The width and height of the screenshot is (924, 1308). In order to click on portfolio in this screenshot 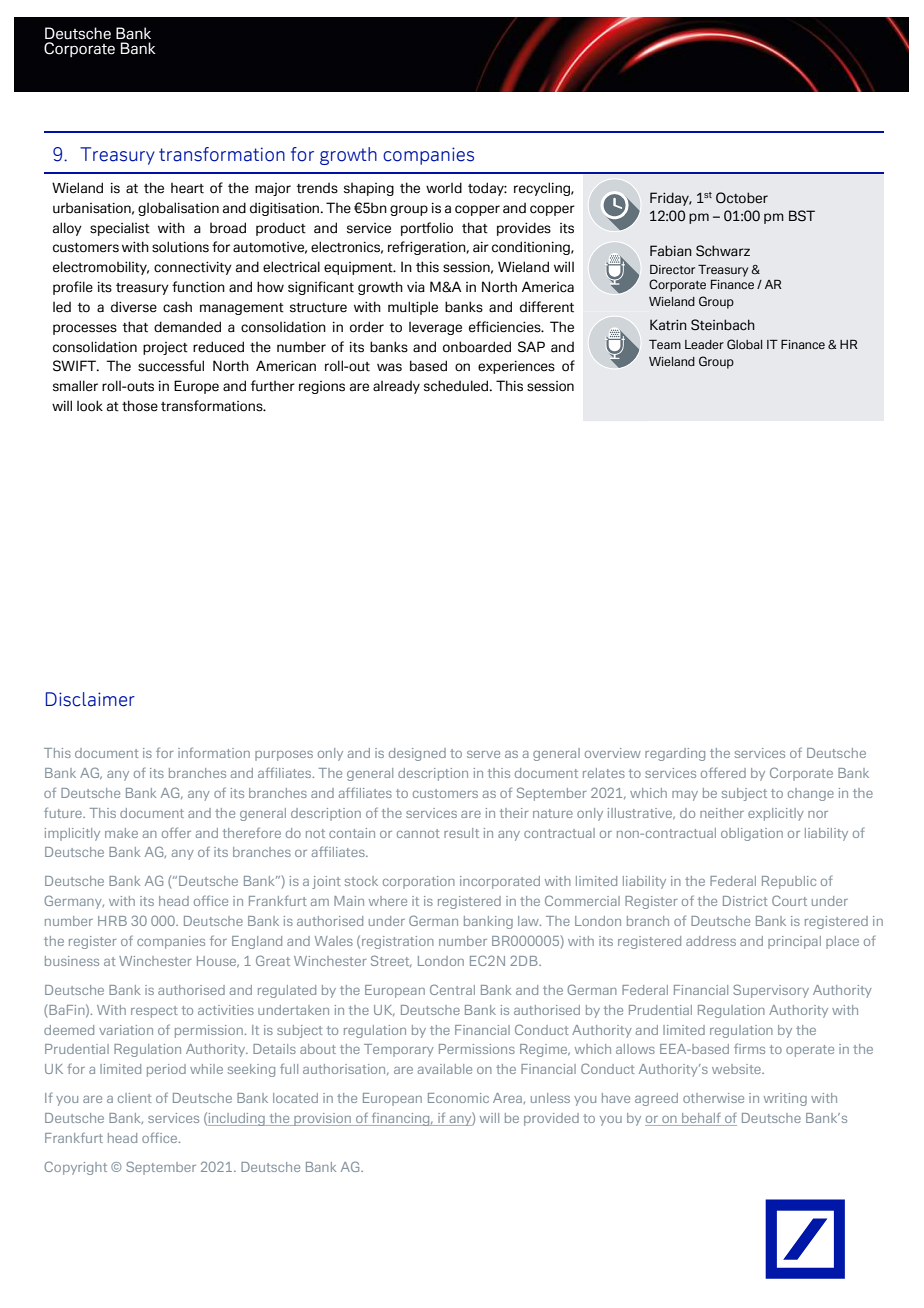, I will do `click(427, 229)`.
